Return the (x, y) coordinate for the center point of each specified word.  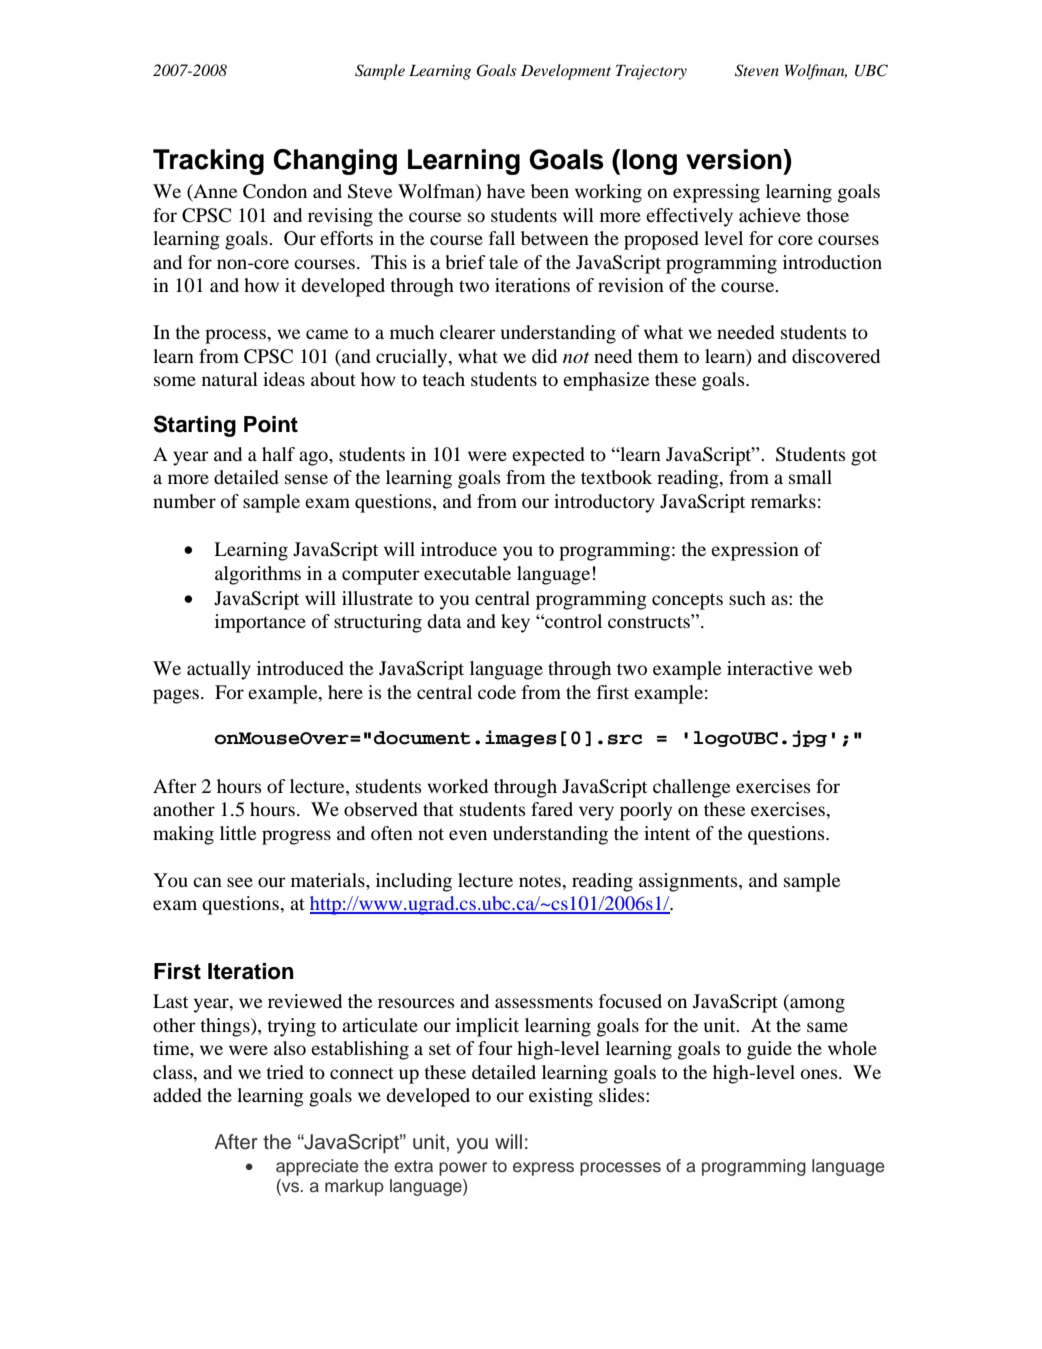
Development (566, 72)
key (515, 623)
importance (260, 623)
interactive (770, 668)
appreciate (317, 1167)
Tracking (208, 162)
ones (820, 1074)
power (463, 1169)
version (735, 159)
